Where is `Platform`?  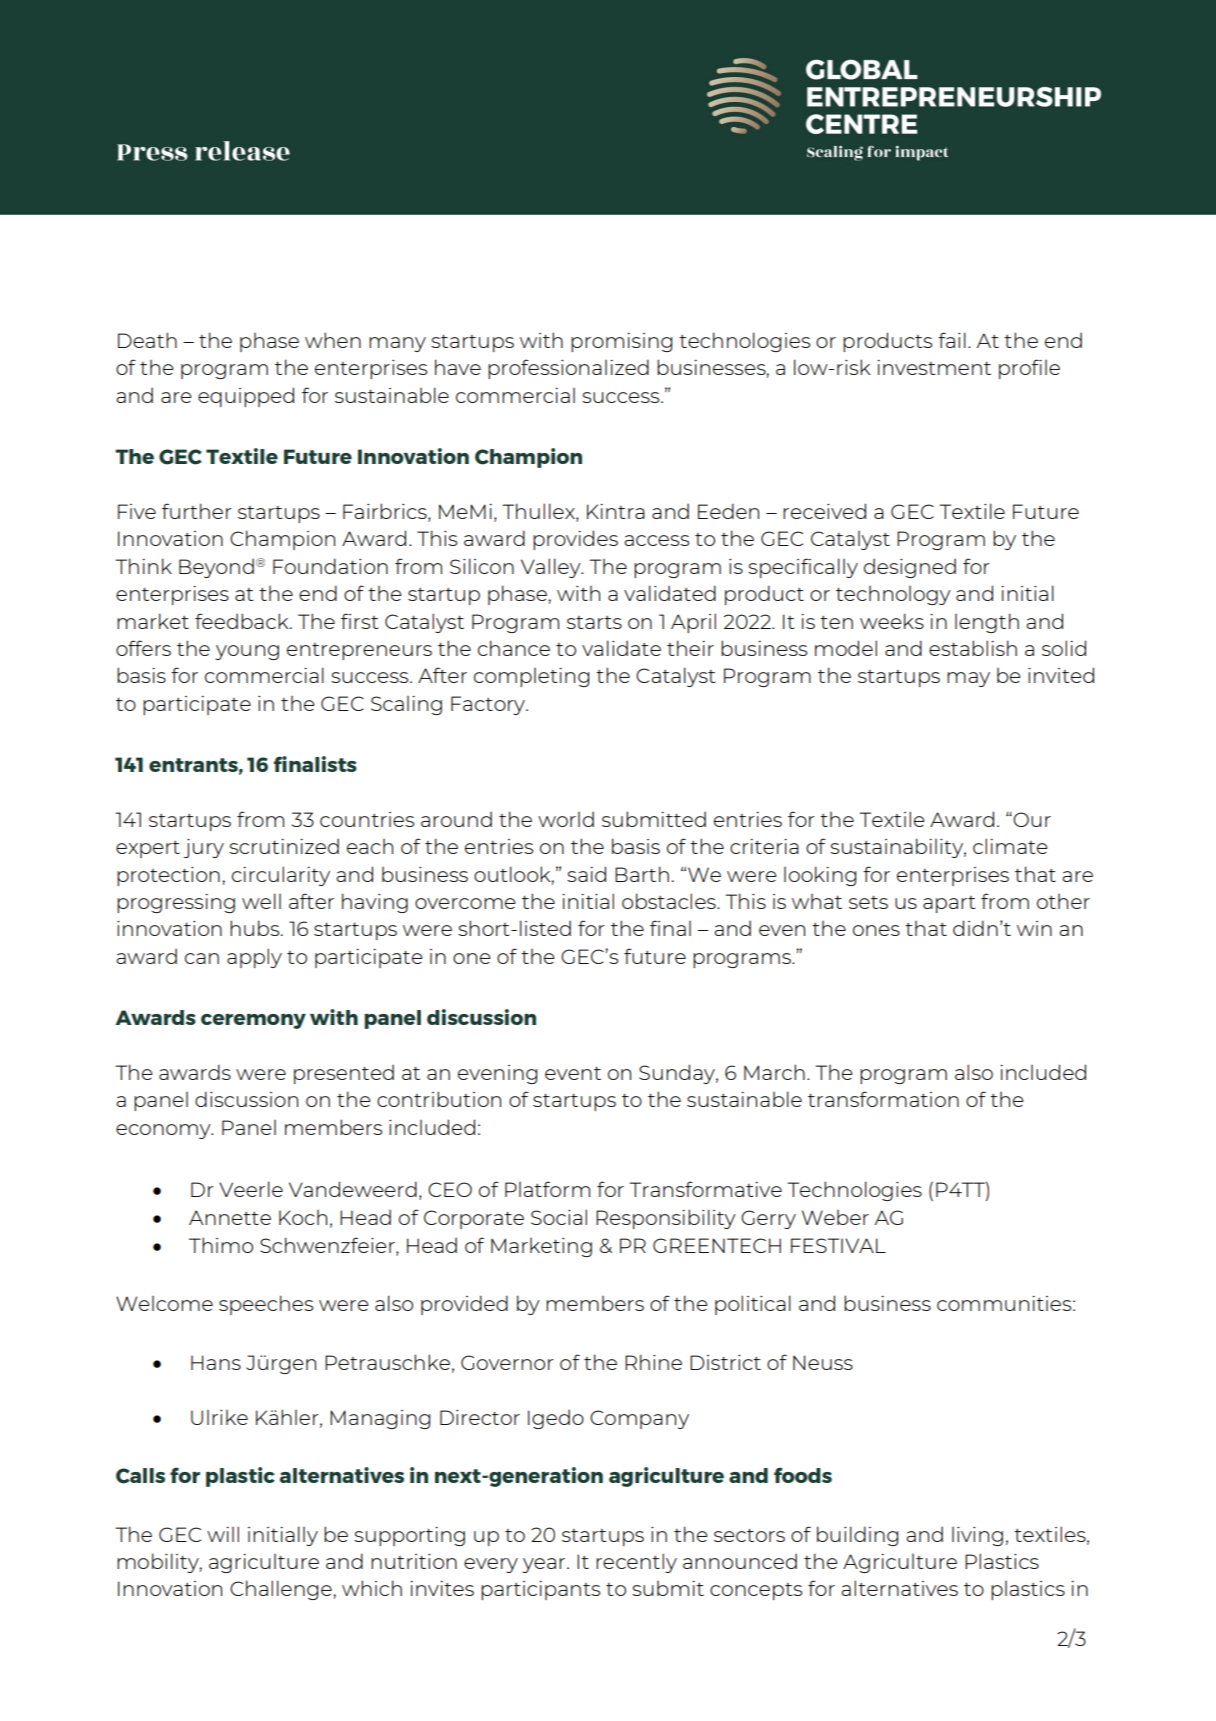
Platform is located at coordinates (547, 1189).
